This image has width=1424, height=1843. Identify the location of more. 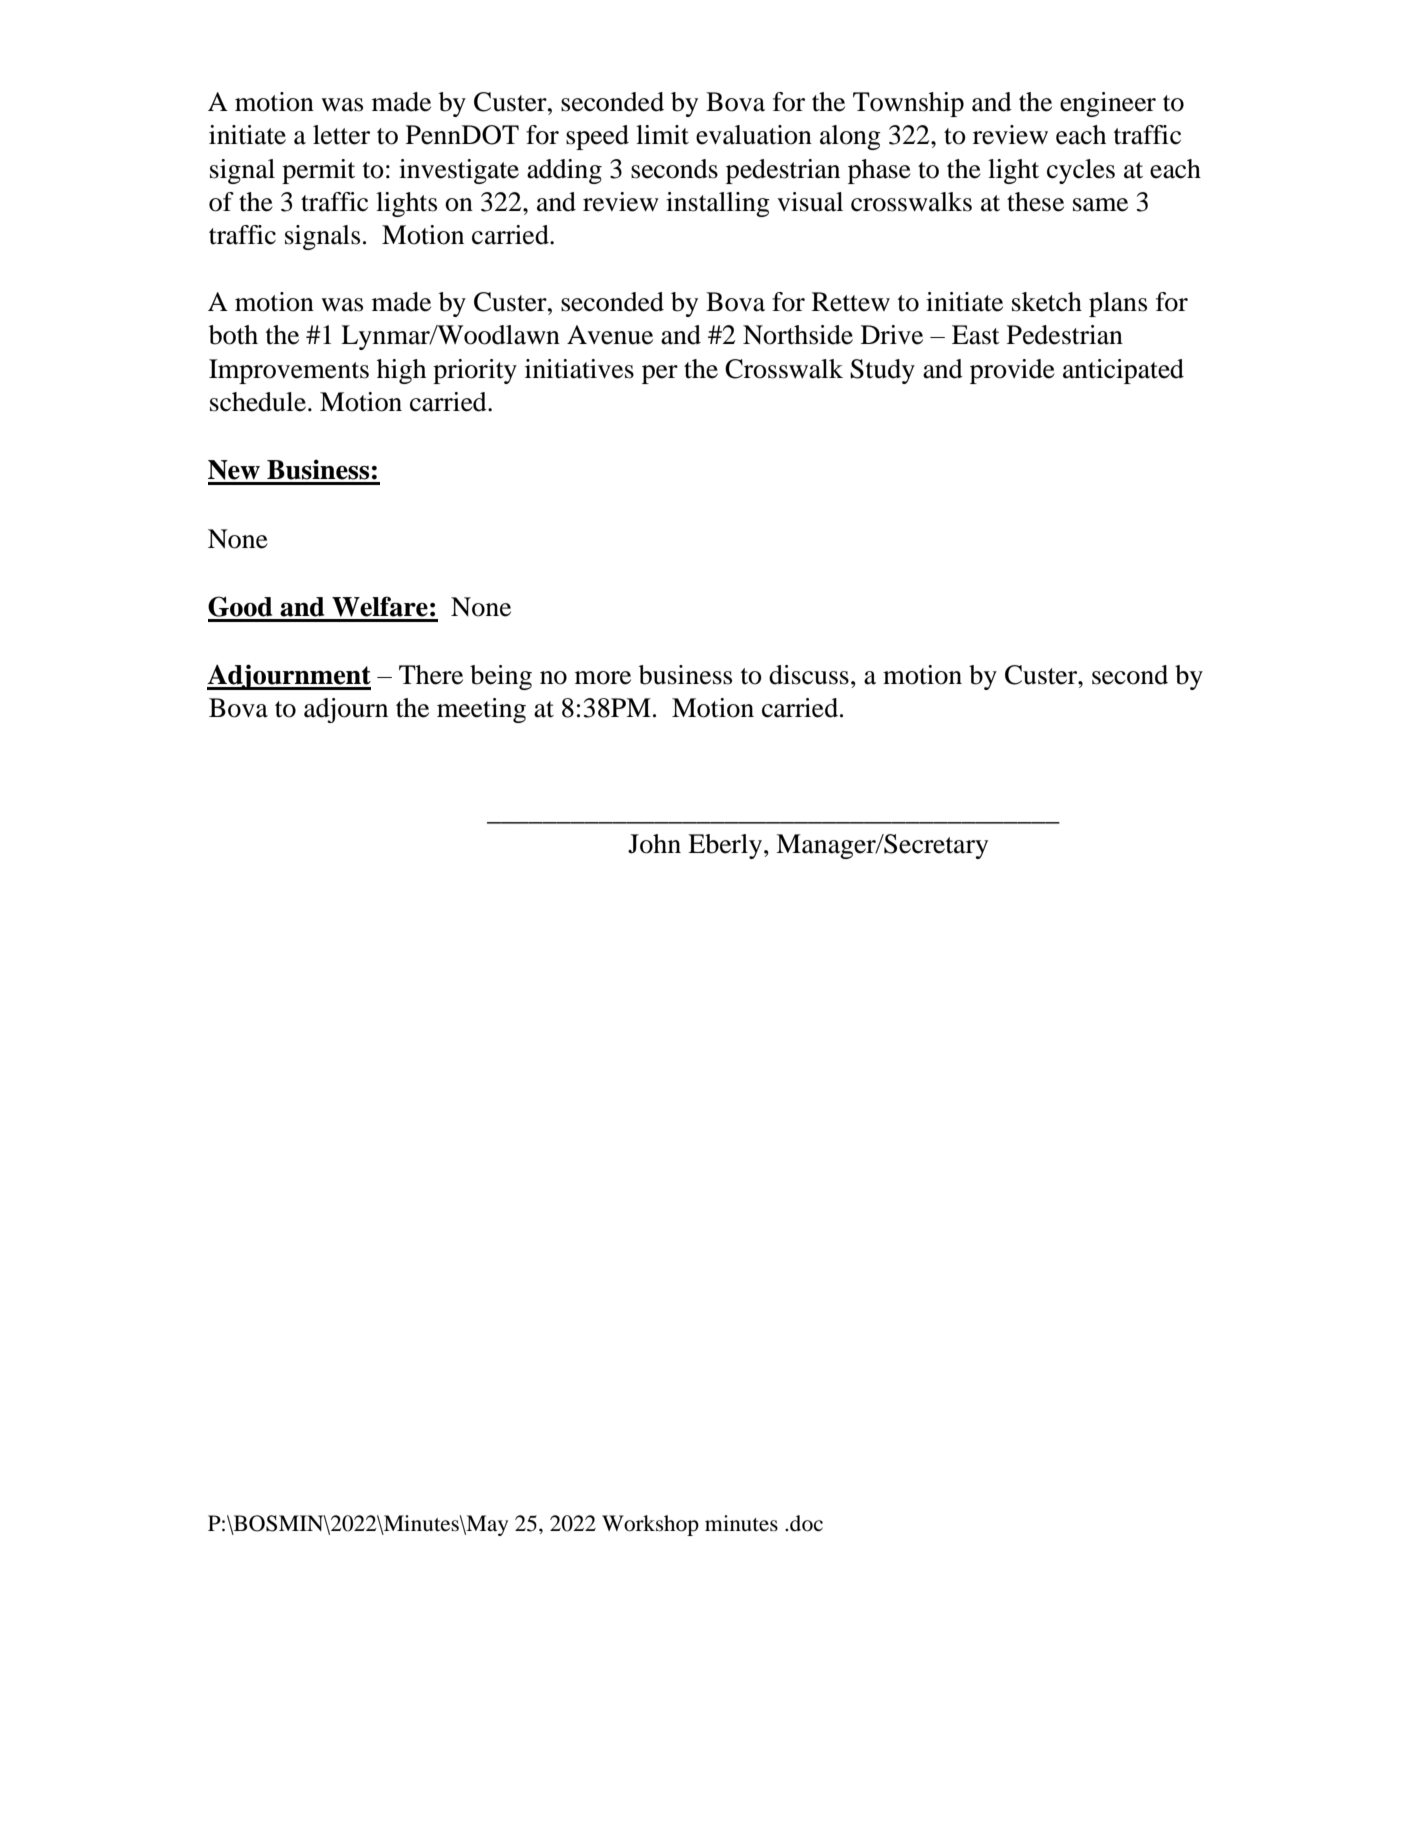
(603, 678).
